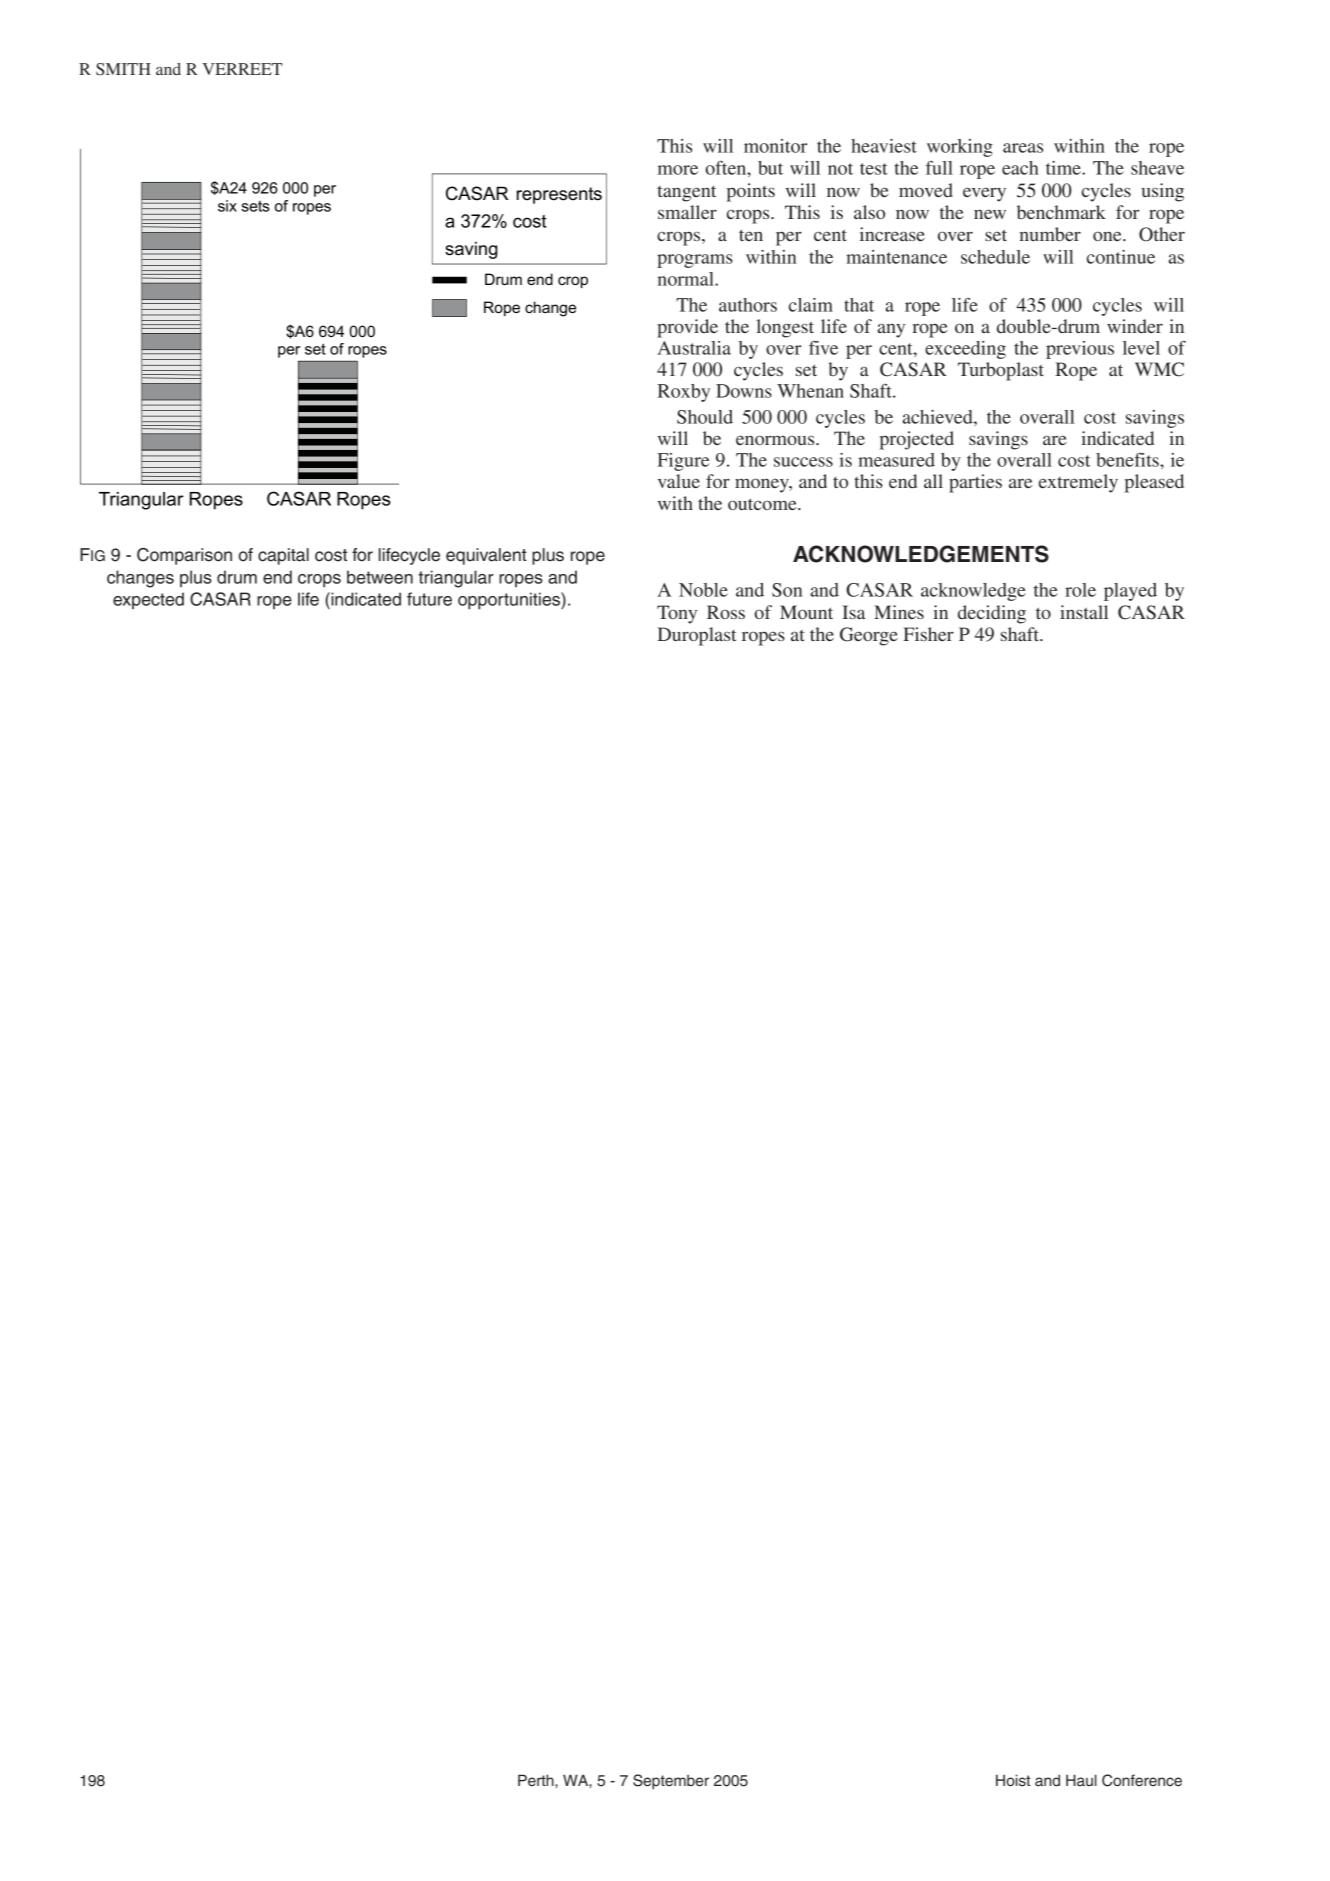 The height and width of the screenshot is (1881, 1330). What do you see at coordinates (677, 614) in the screenshot?
I see `Tony` at bounding box center [677, 614].
